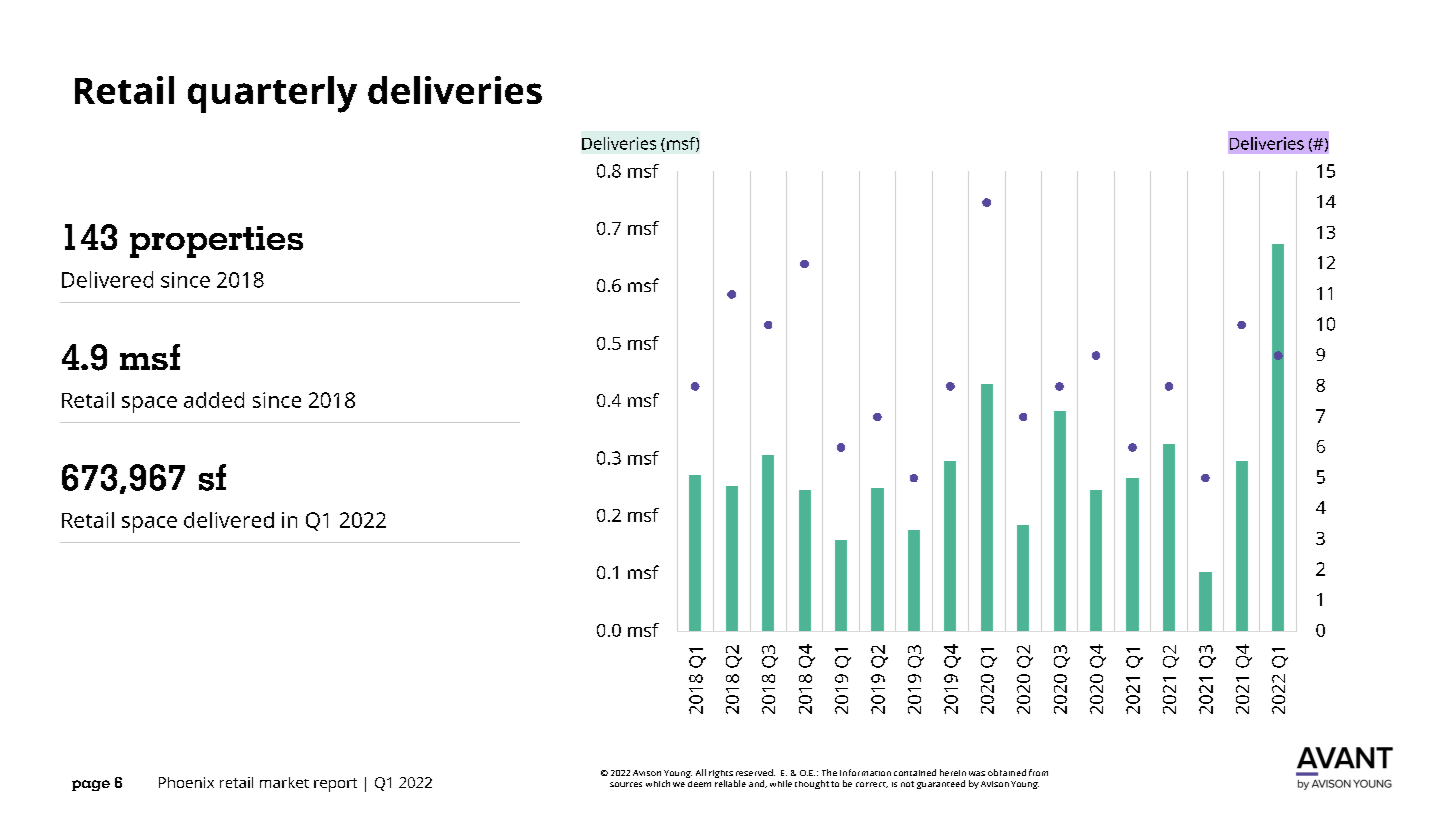  Describe the element at coordinates (907, 784) in the screenshot. I see `not` at that location.
